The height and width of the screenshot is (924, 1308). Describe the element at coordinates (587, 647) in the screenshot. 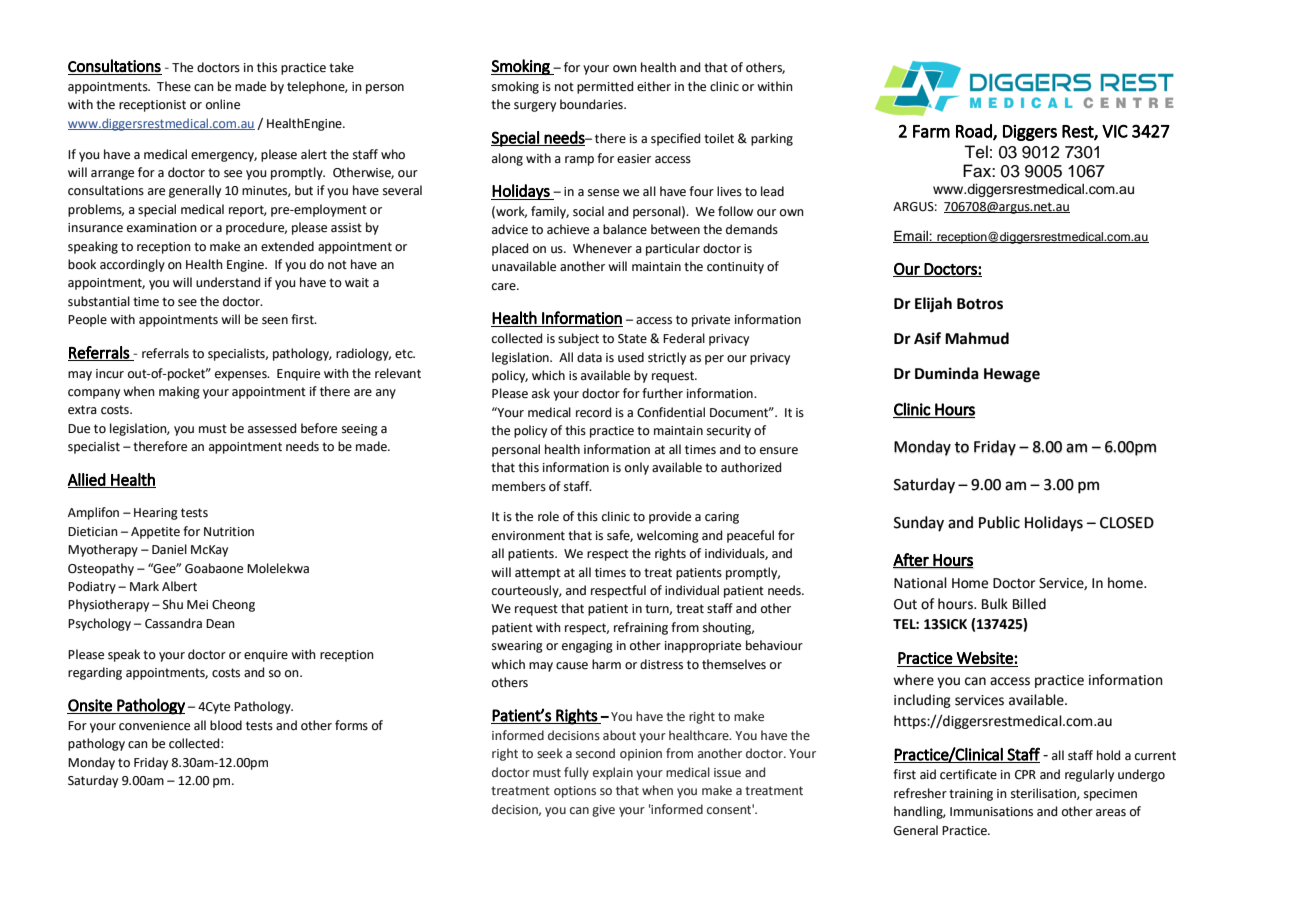

I see `engaging` at that location.
